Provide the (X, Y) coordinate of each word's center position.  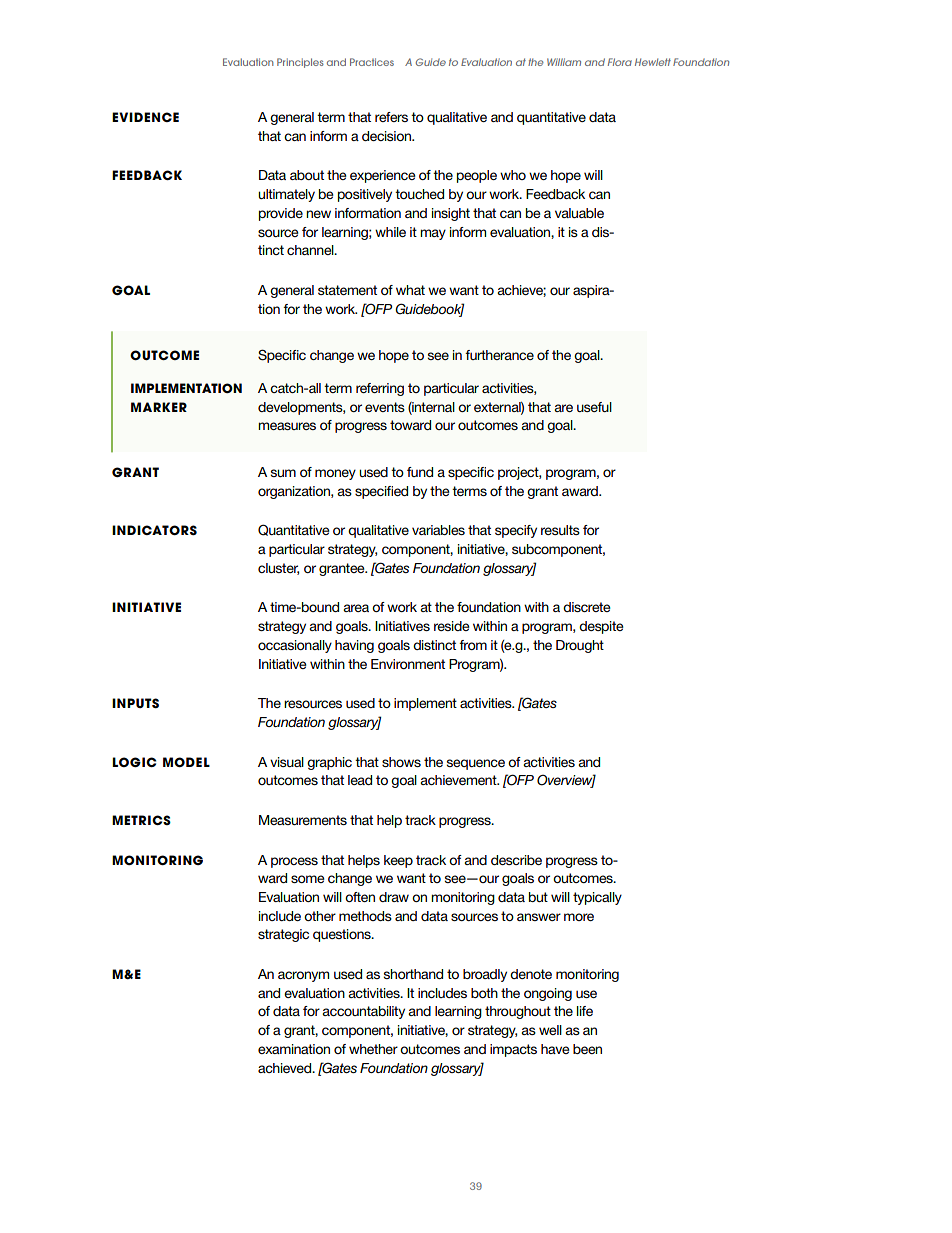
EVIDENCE (145, 117)
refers (391, 117)
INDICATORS (154, 530)
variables (438, 530)
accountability (363, 1012)
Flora (620, 62)
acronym (303, 976)
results (560, 530)
